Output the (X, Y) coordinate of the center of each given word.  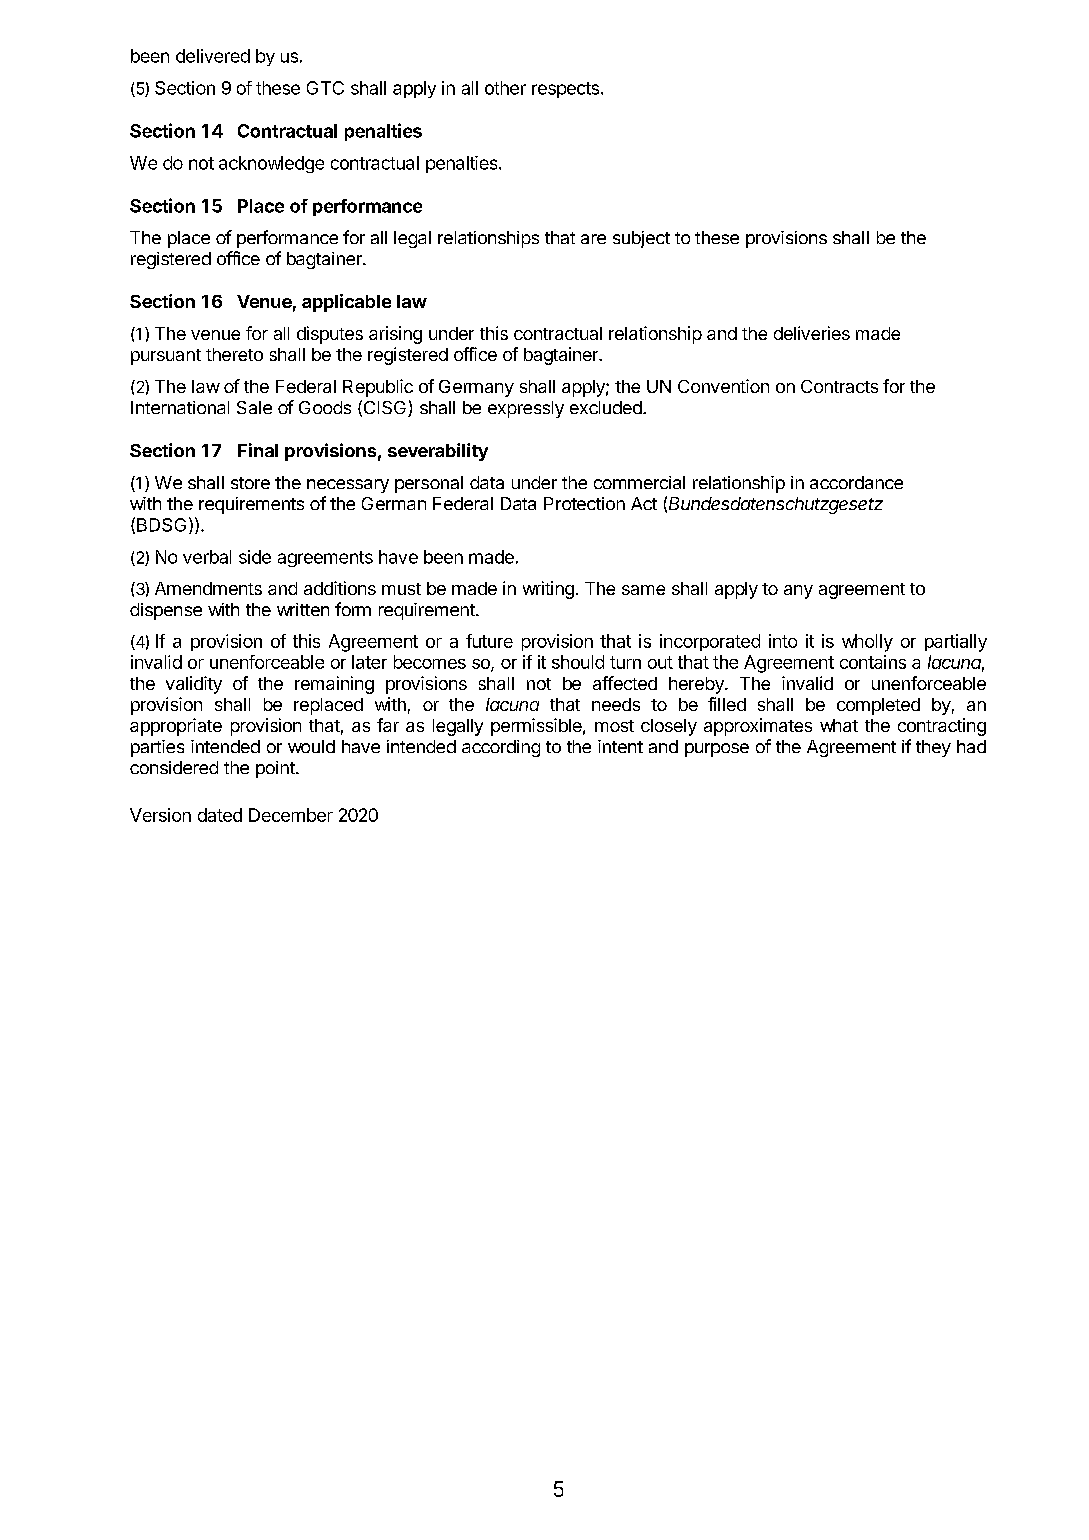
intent (620, 746)
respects (567, 90)
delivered (213, 56)
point (276, 769)
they (933, 748)
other (505, 88)
